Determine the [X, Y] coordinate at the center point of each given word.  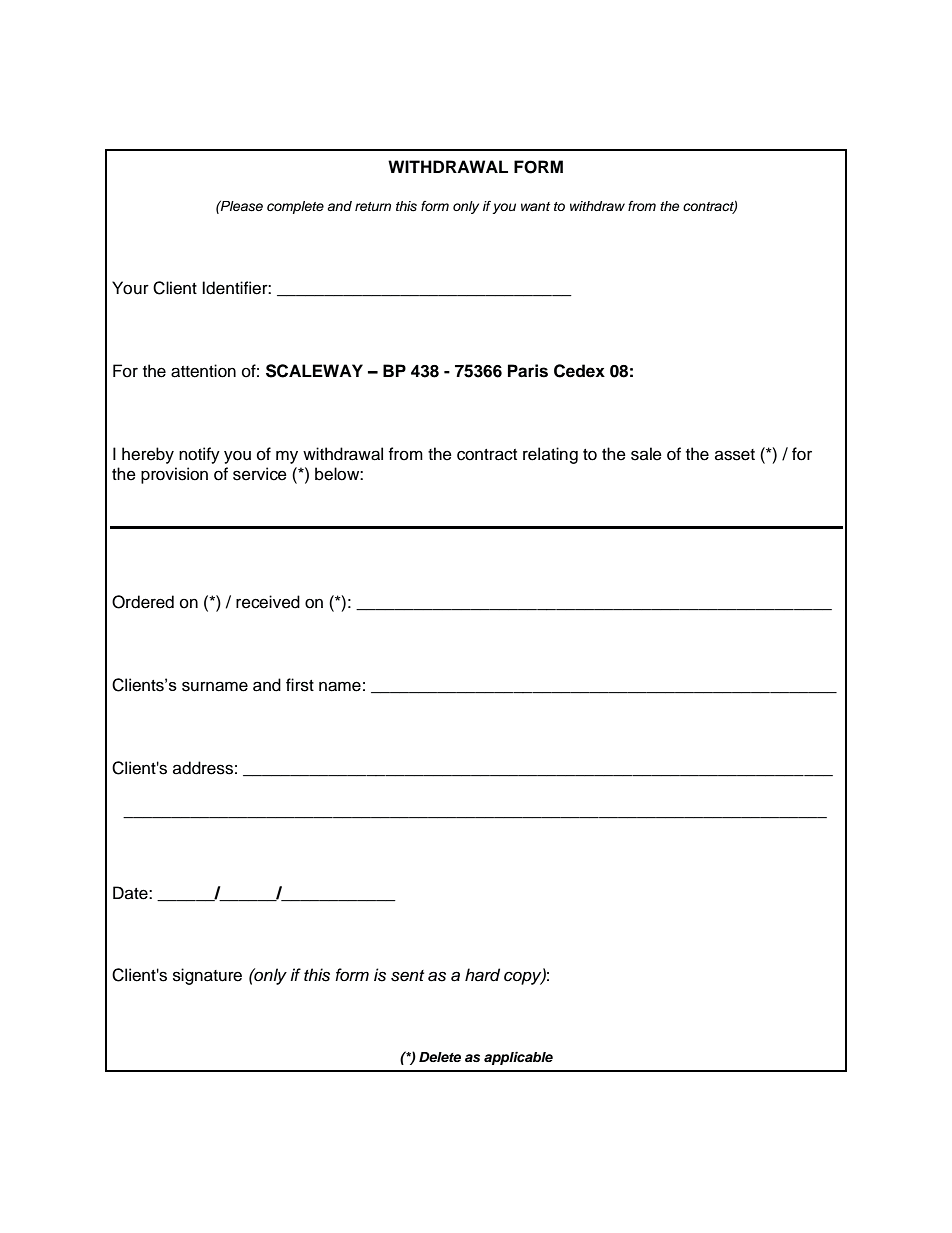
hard [482, 975]
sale [646, 454]
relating [550, 455]
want [535, 206]
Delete [440, 1057]
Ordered [143, 602]
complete [295, 207]
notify [199, 455]
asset [735, 455]
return [373, 206]
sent [407, 976]
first [300, 685]
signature [207, 976]
